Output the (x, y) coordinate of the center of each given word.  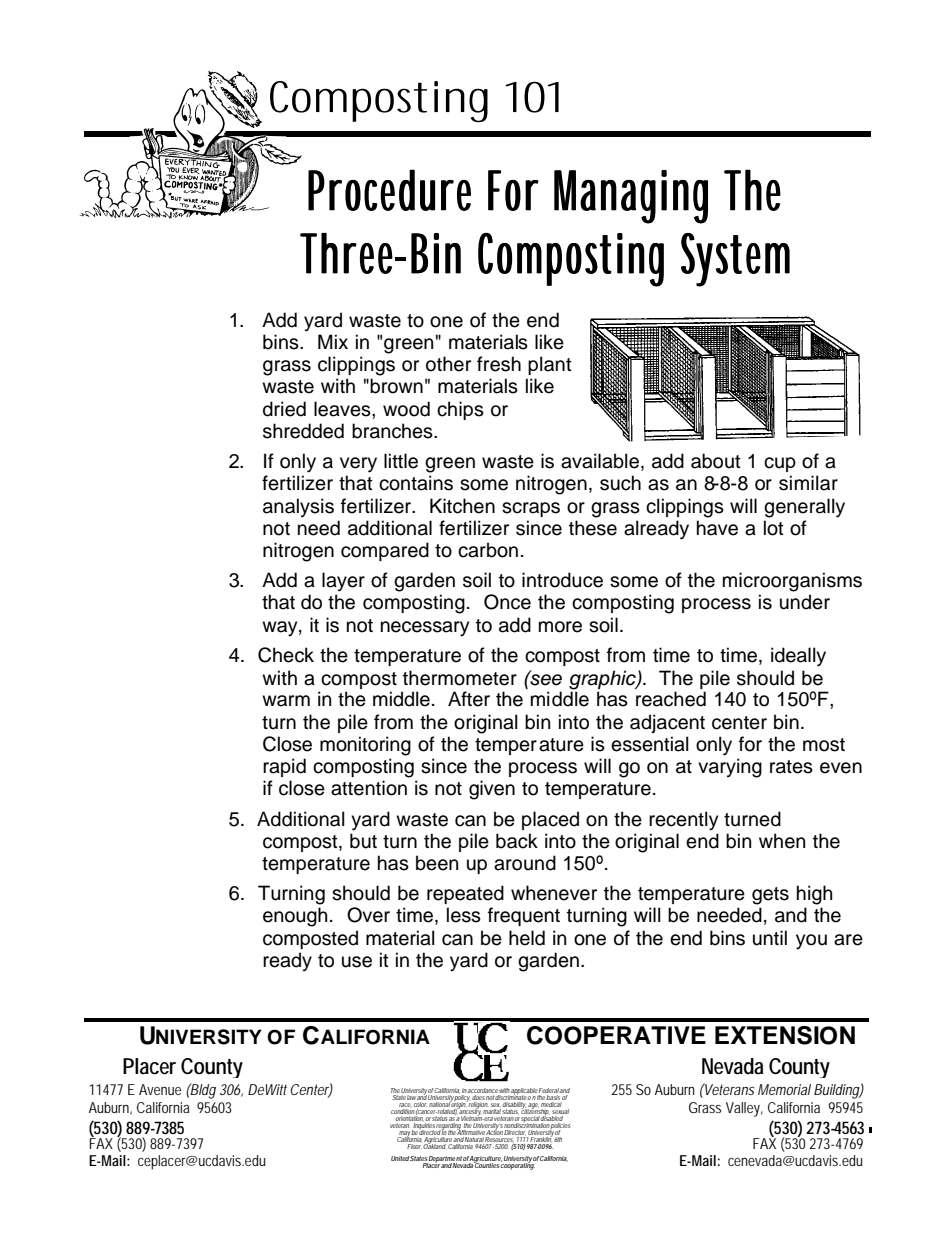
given (492, 790)
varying (730, 768)
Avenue (160, 1089)
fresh (499, 364)
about (716, 461)
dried (284, 409)
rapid (284, 767)
